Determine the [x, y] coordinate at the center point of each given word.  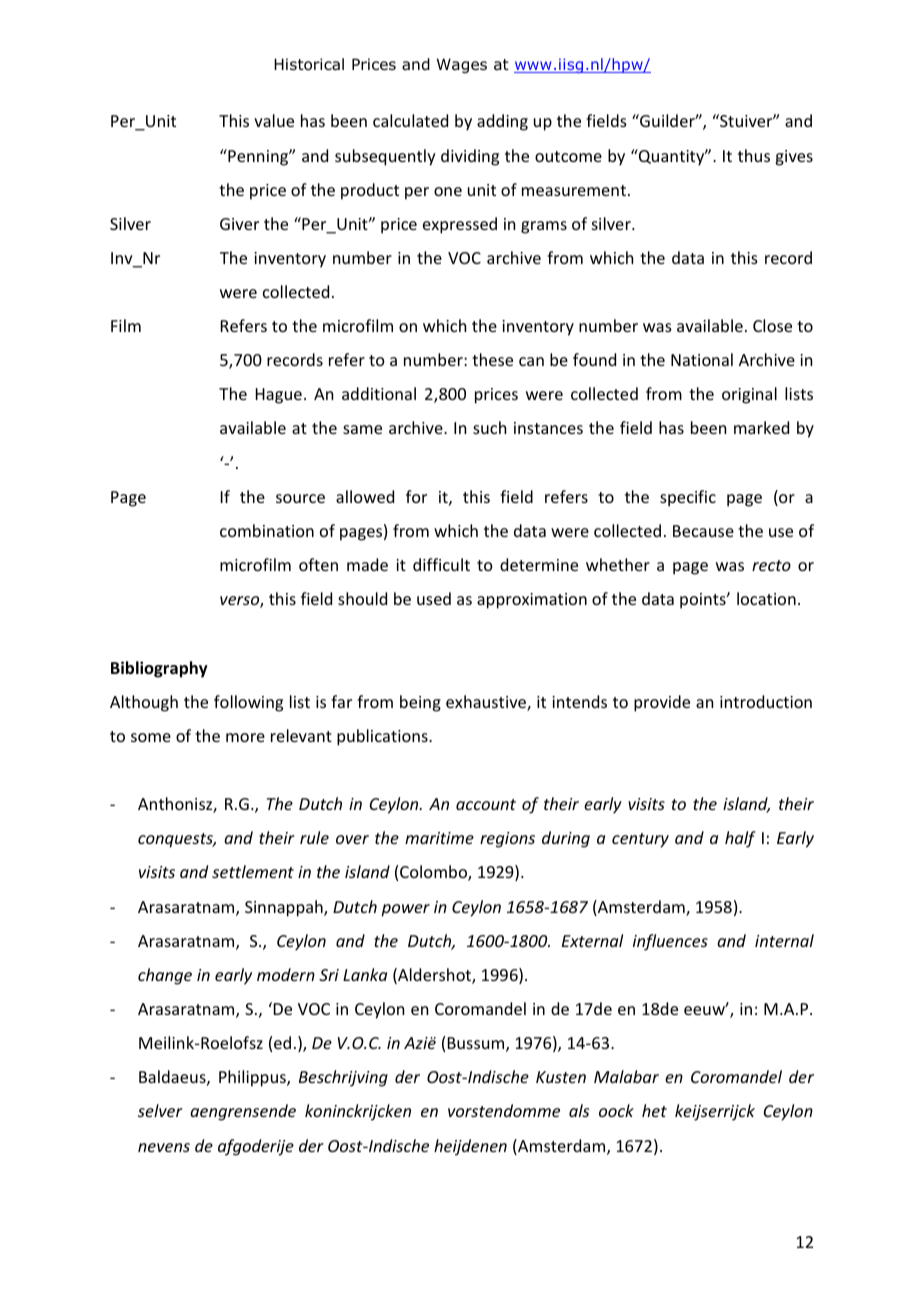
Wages [462, 65]
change [165, 976]
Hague [279, 396]
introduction [766, 701]
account [486, 804]
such [489, 427]
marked [761, 427]
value [274, 120]
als [579, 1110]
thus [754, 155]
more [245, 737]
